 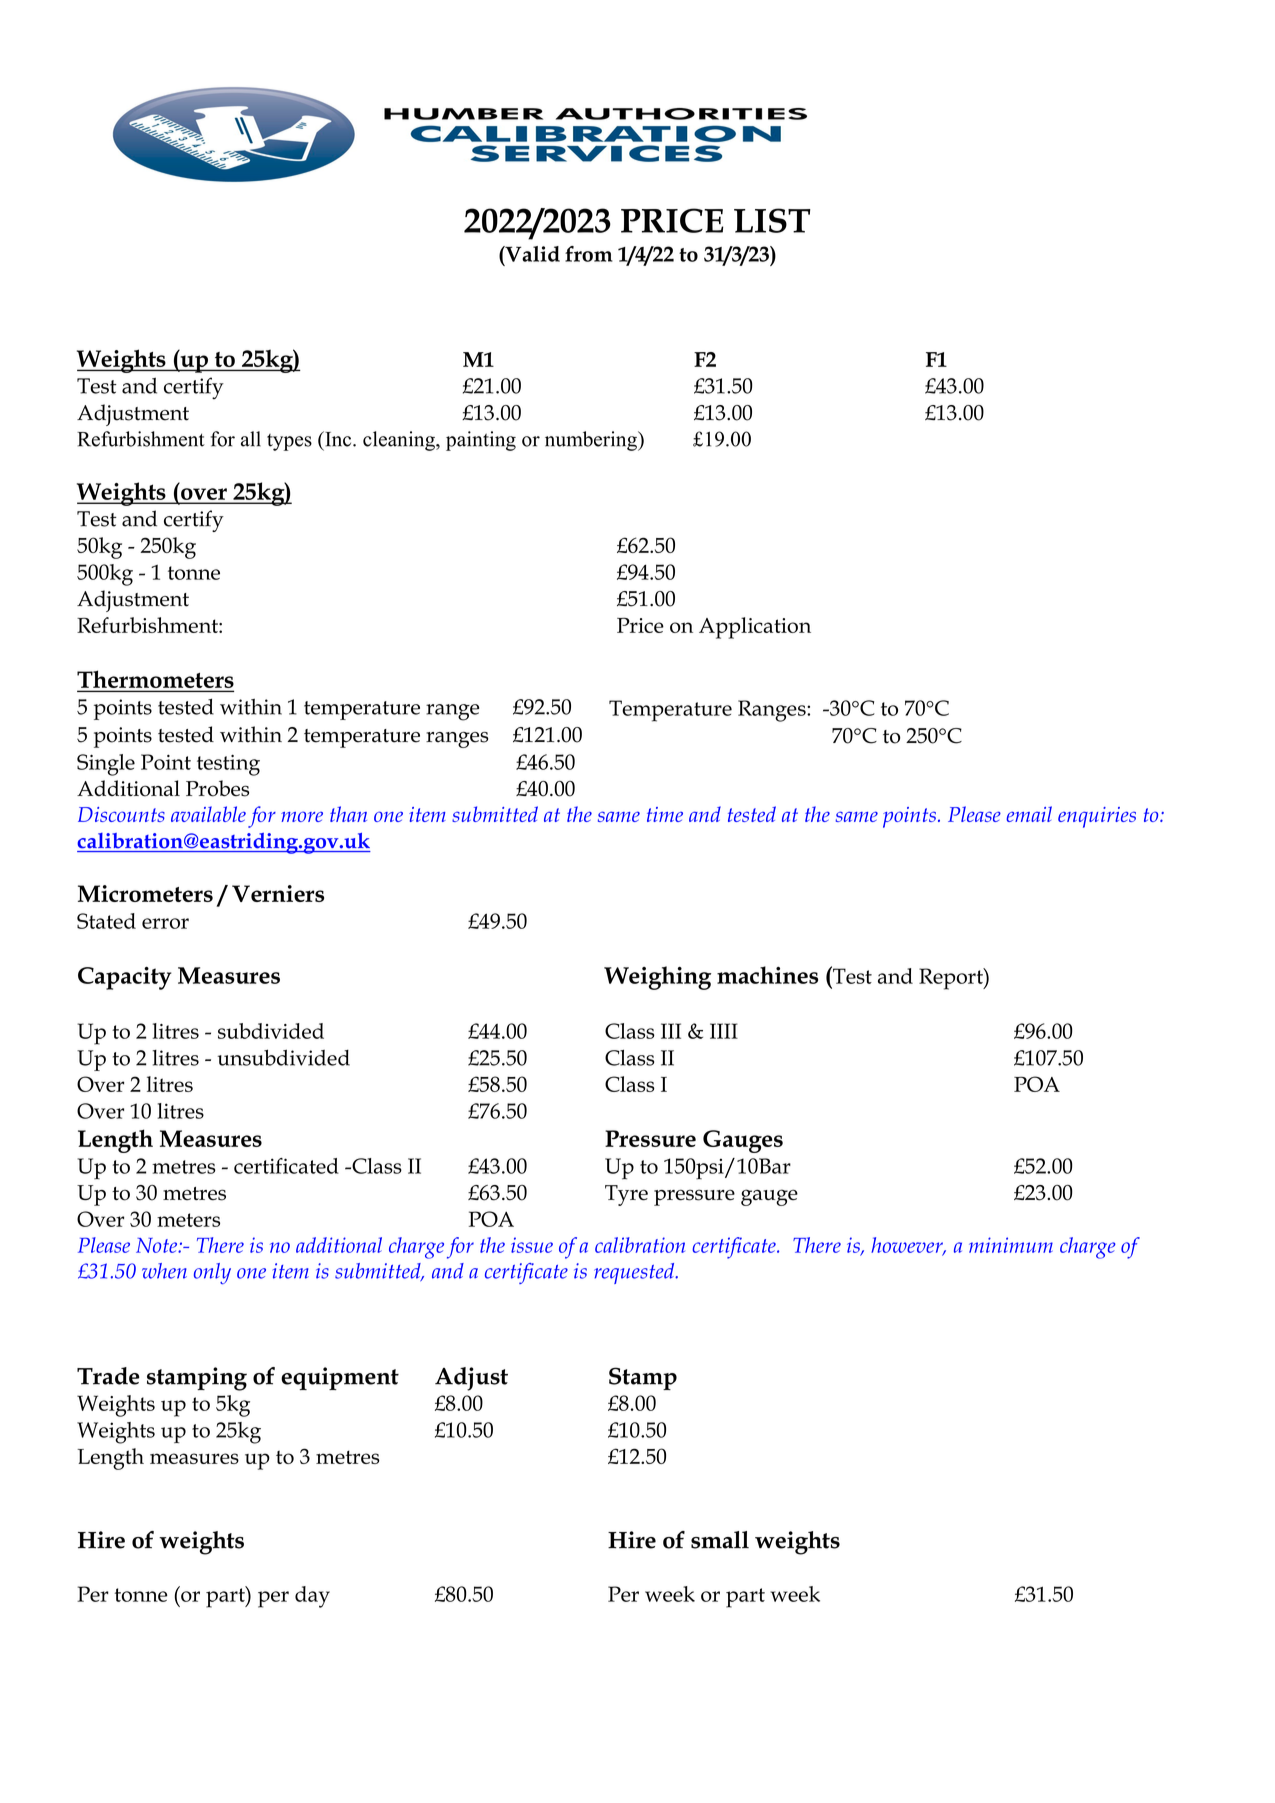 What do you see at coordinates (1011, 1245) in the document?
I see `minimum` at bounding box center [1011, 1245].
